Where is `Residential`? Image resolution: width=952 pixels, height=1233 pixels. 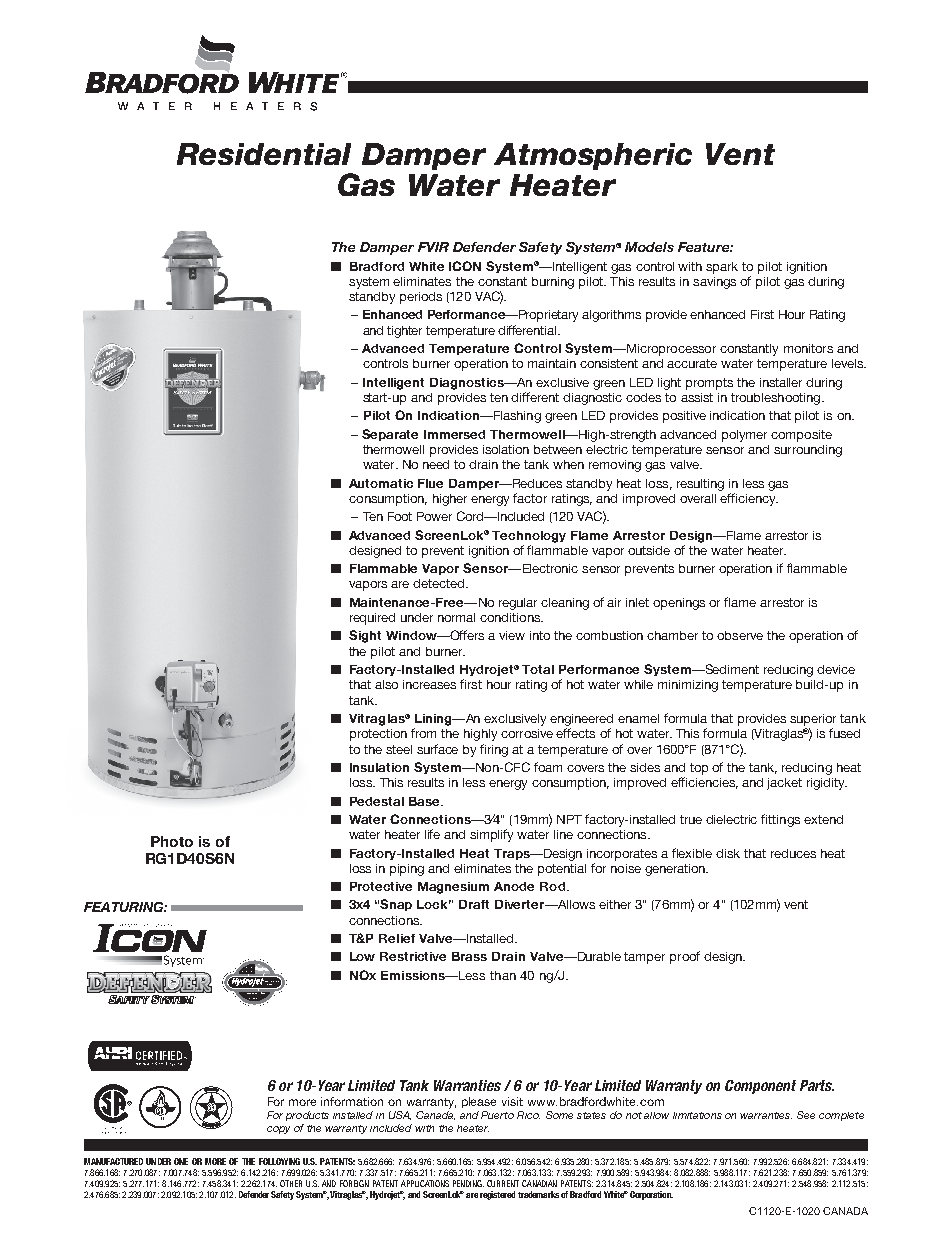 Residential is located at coordinates (264, 154).
